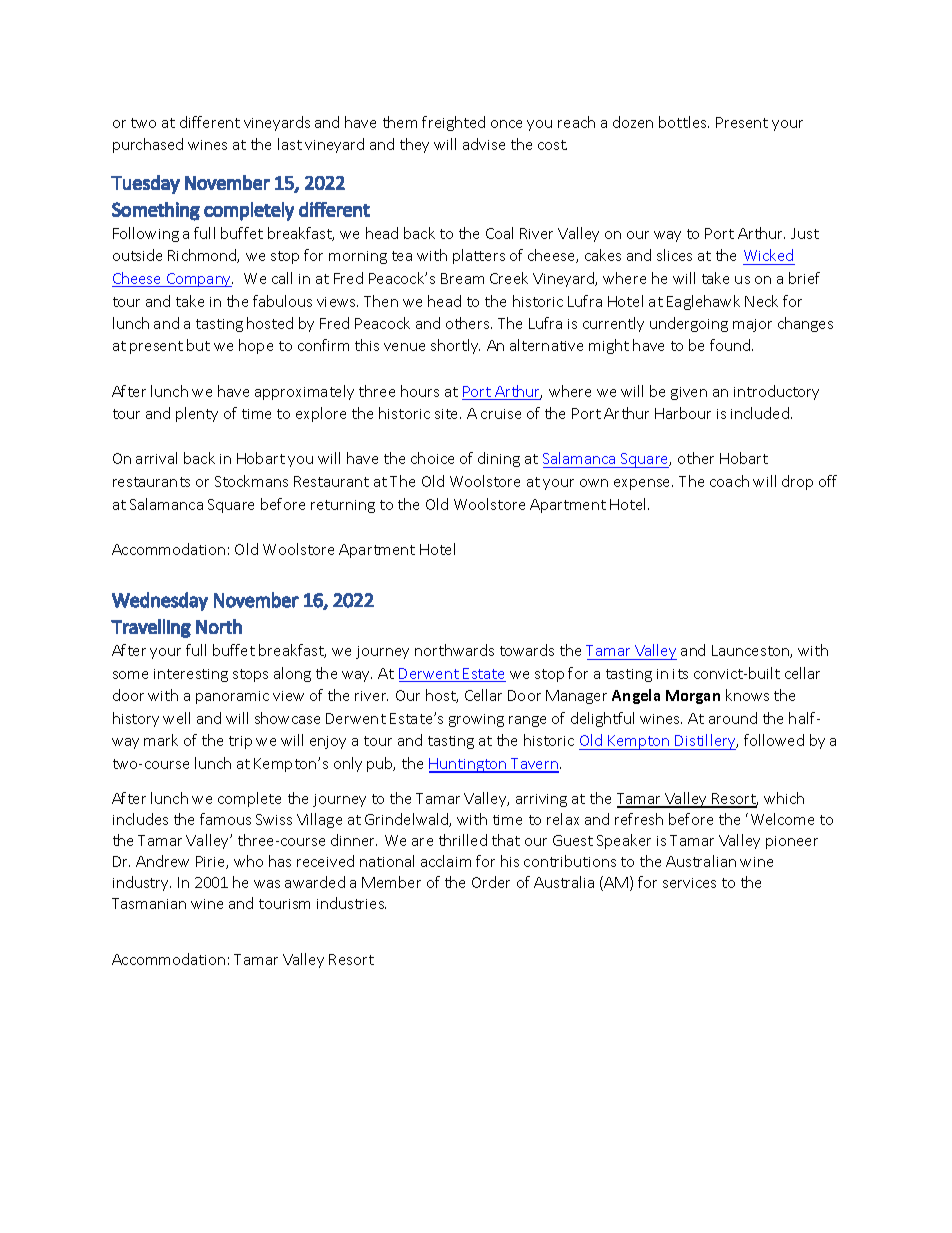  What do you see at coordinates (499, 459) in the document?
I see `dining` at bounding box center [499, 459].
